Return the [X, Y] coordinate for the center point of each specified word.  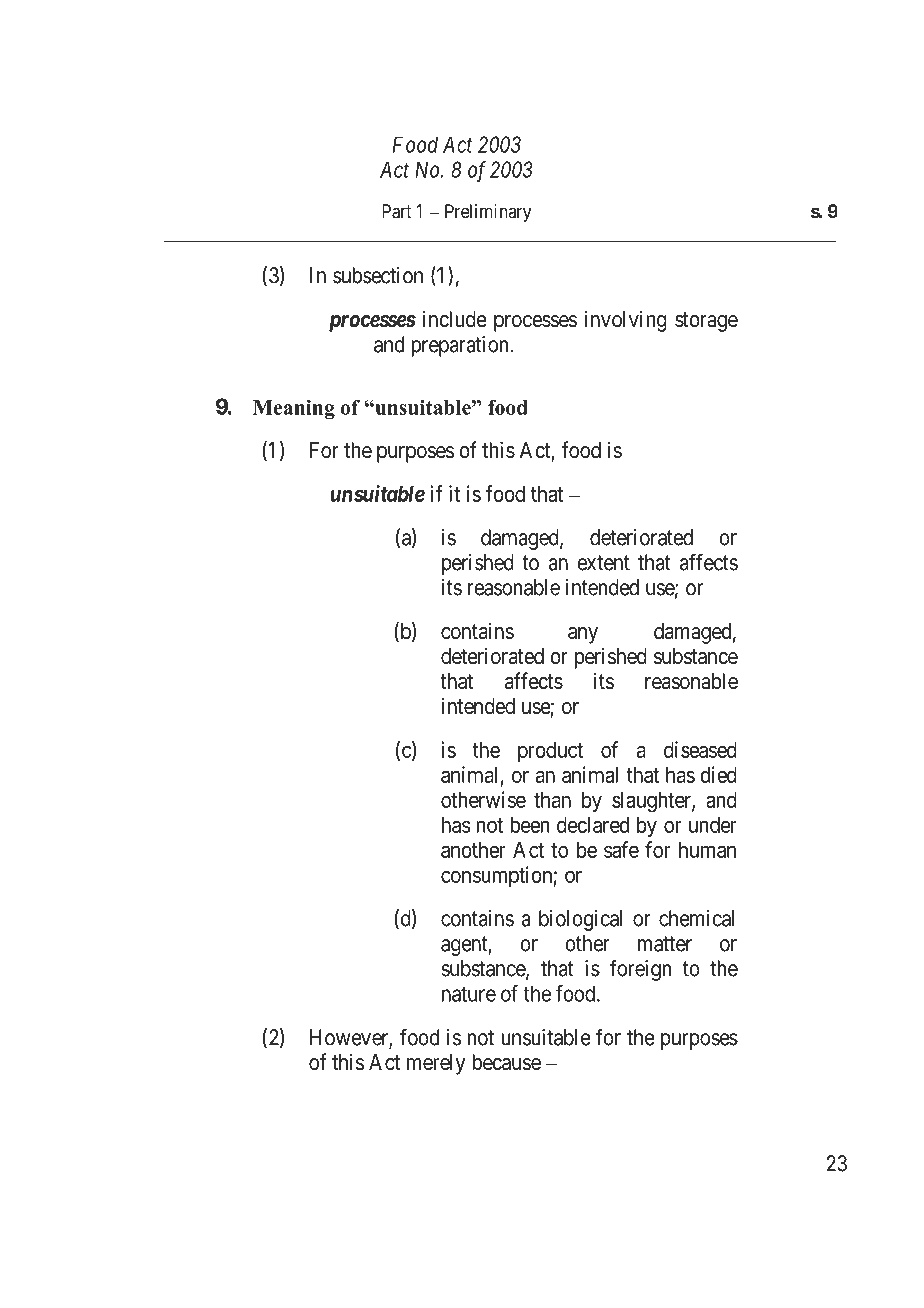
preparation [459, 346]
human [707, 850]
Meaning [294, 409]
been [529, 825]
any [583, 635]
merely [436, 1064]
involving [626, 321]
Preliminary [488, 213]
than [552, 800]
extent [603, 563]
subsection [378, 275]
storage [706, 322]
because [506, 1062]
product [550, 752]
